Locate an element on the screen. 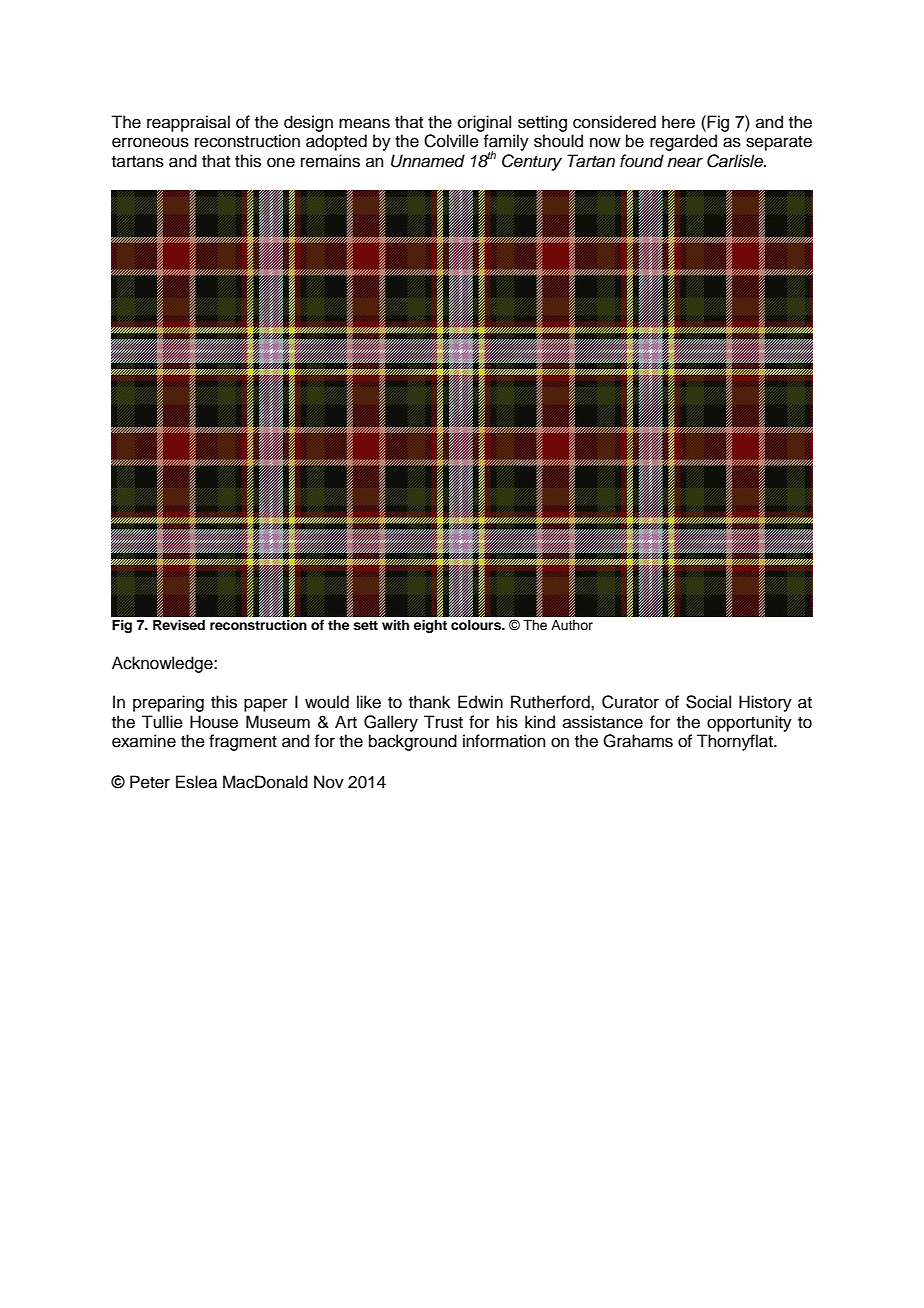 This screenshot has width=924, height=1308. Edwin is located at coordinates (480, 702).
